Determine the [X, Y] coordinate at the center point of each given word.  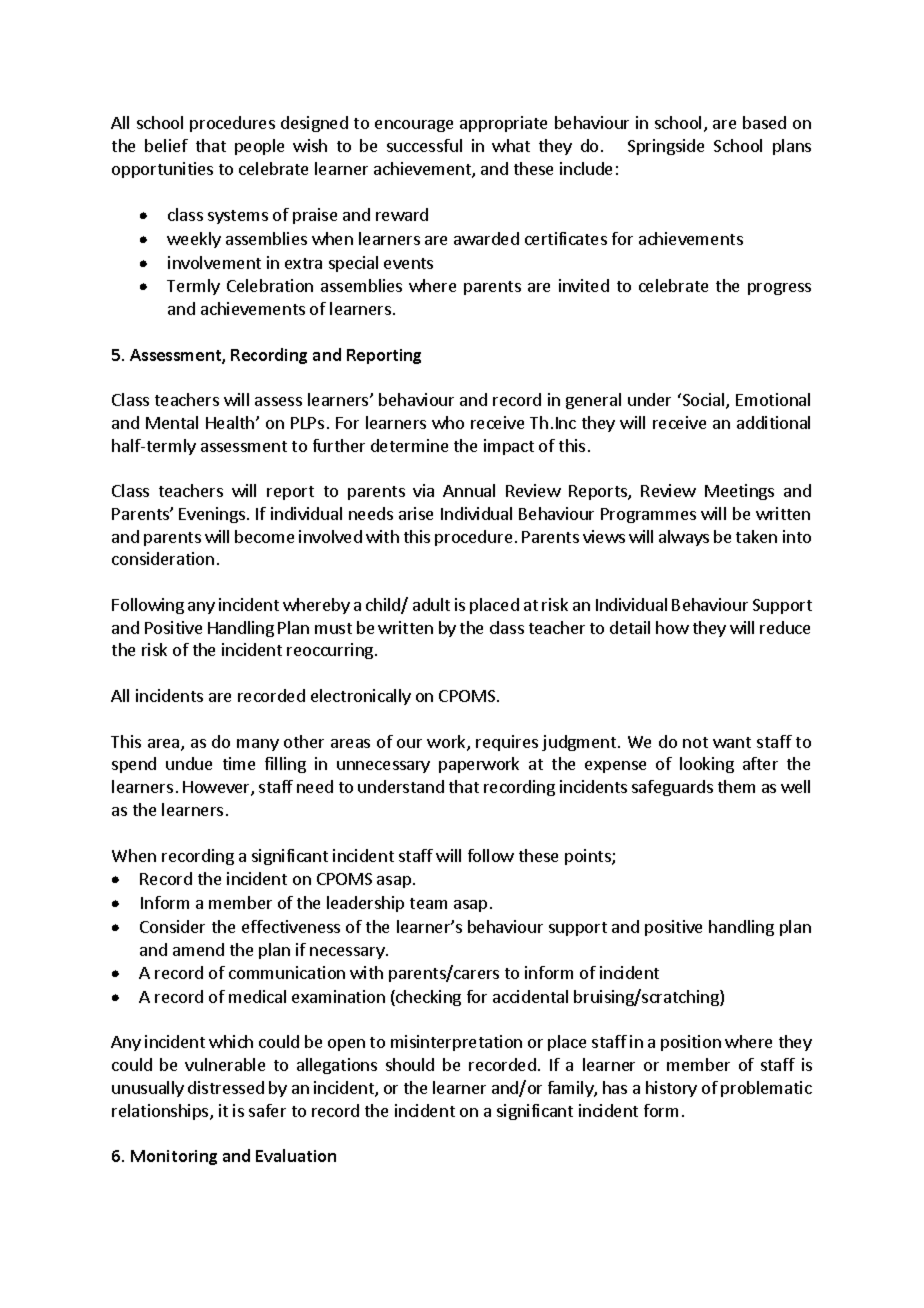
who [448, 422]
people [259, 147]
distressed [226, 1087]
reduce [785, 627]
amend [198, 949]
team [428, 903]
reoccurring [330, 651]
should [410, 1064]
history [671, 1089]
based [764, 122]
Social [703, 401]
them [736, 786]
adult [431, 604]
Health [231, 422]
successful [424, 145]
